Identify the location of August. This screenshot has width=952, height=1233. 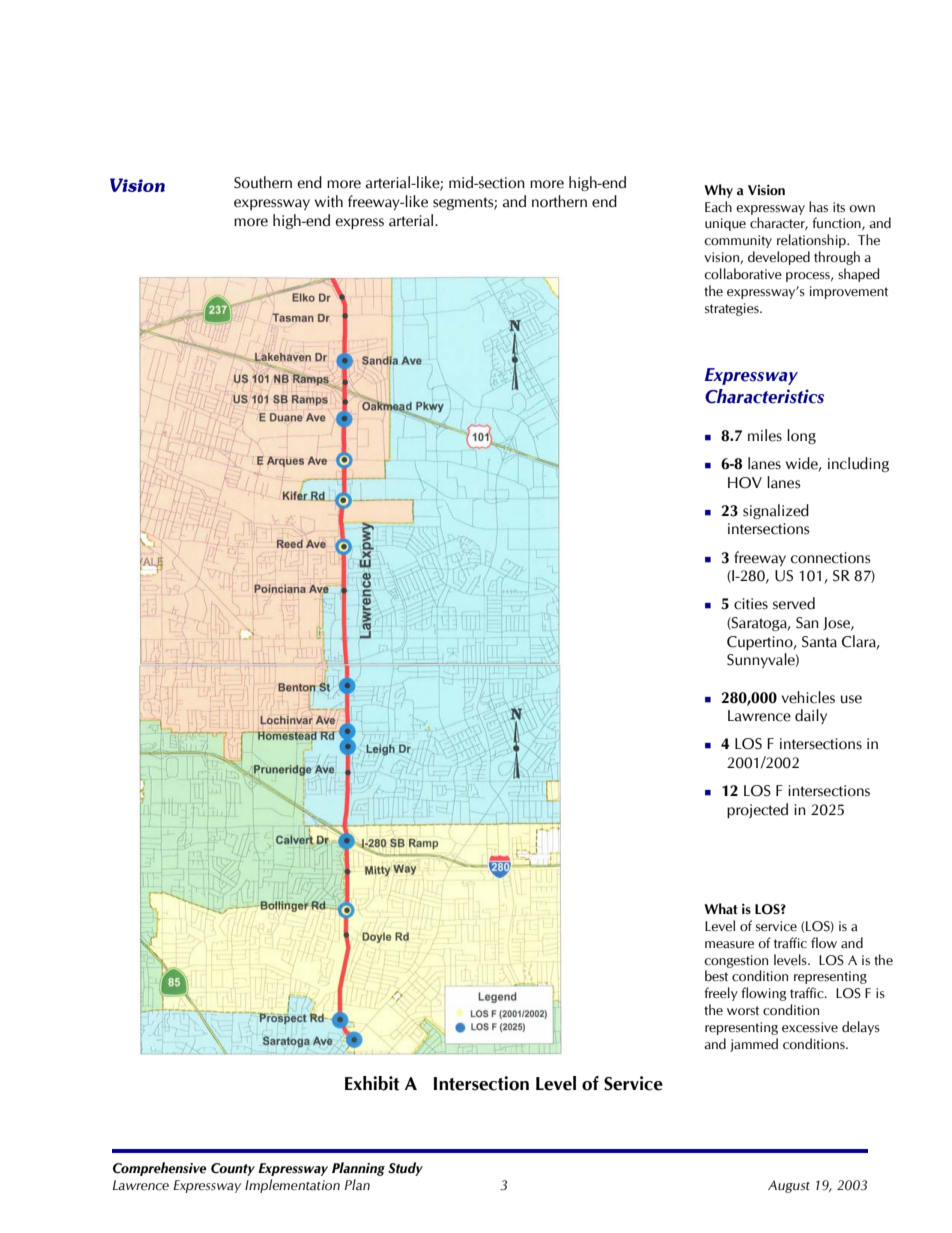
(789, 1186).
